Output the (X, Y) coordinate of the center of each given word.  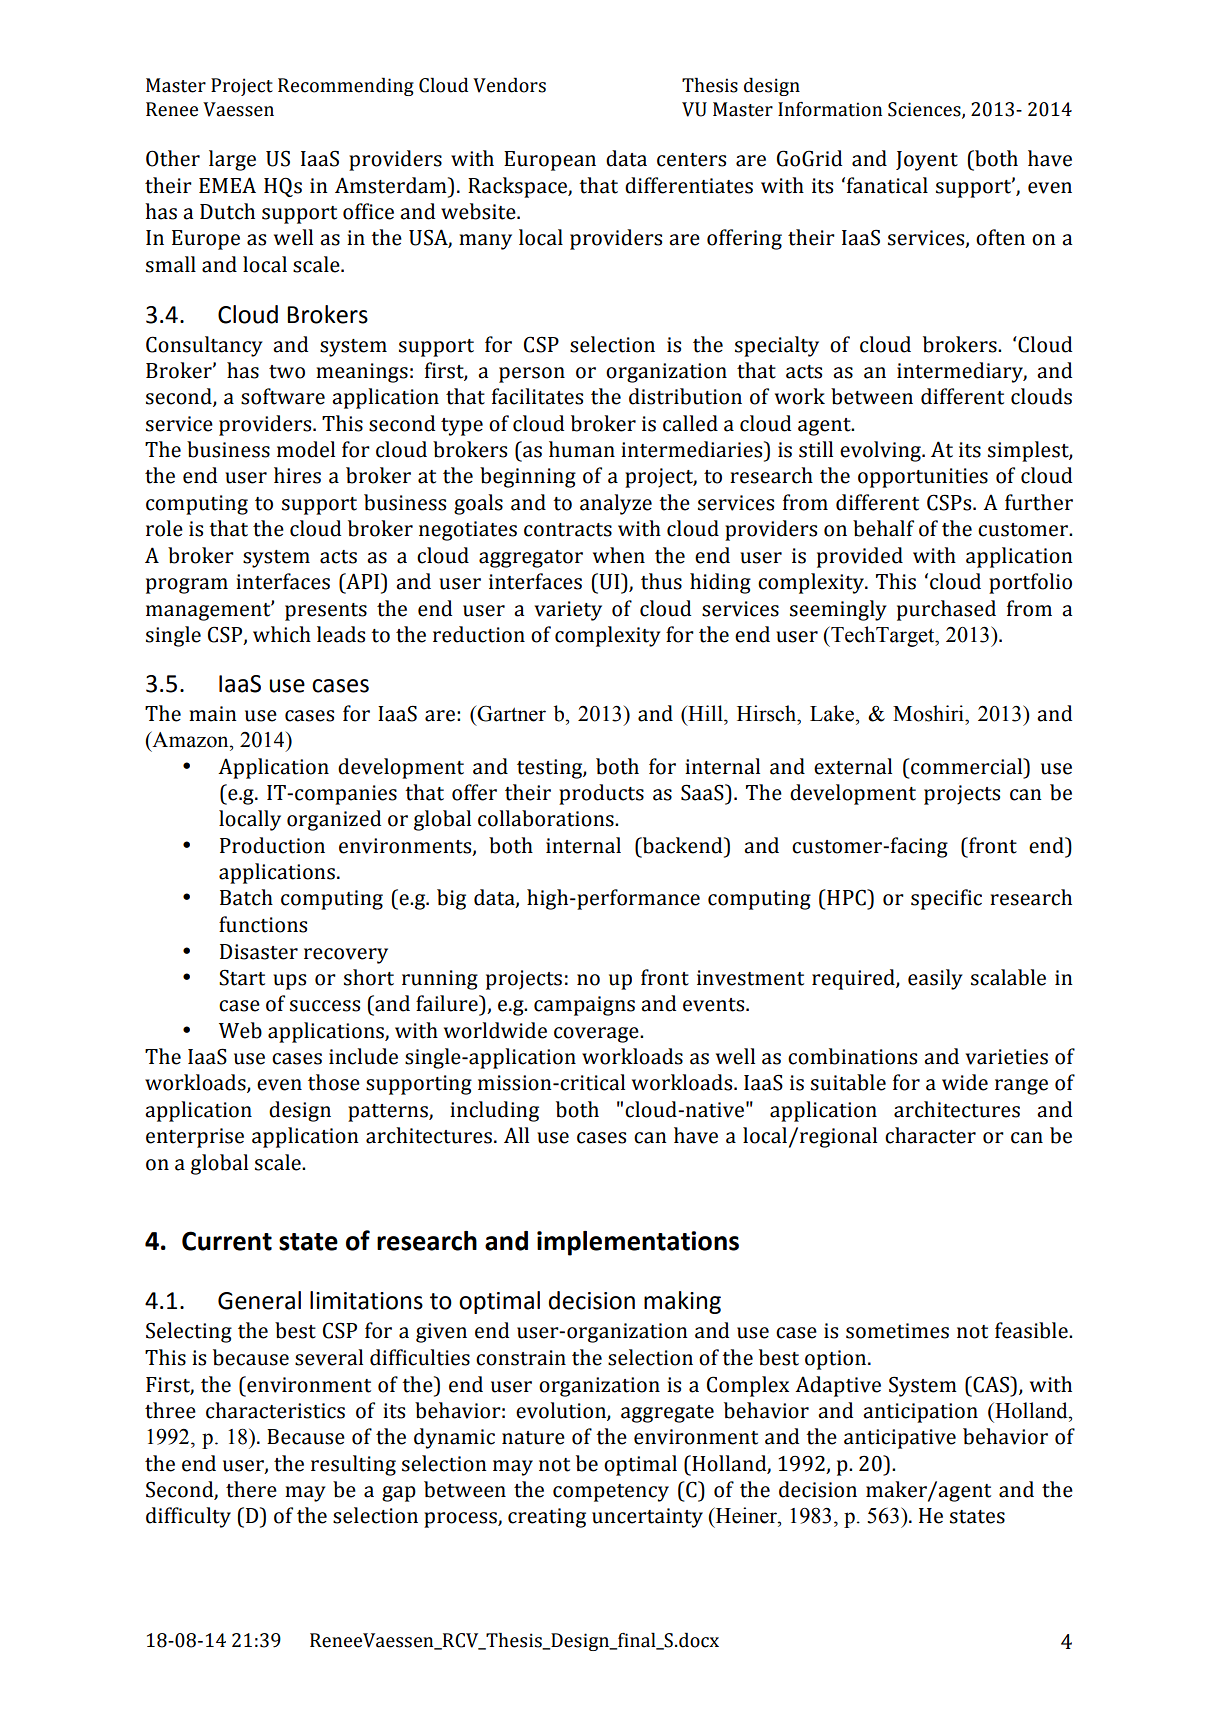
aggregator (531, 559)
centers (691, 160)
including (494, 1111)
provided (860, 557)
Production (272, 845)
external (853, 766)
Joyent (927, 161)
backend (682, 845)
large (232, 160)
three (170, 1410)
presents (326, 612)
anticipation (920, 1413)
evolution (562, 1411)
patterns (389, 1113)
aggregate (667, 1414)
